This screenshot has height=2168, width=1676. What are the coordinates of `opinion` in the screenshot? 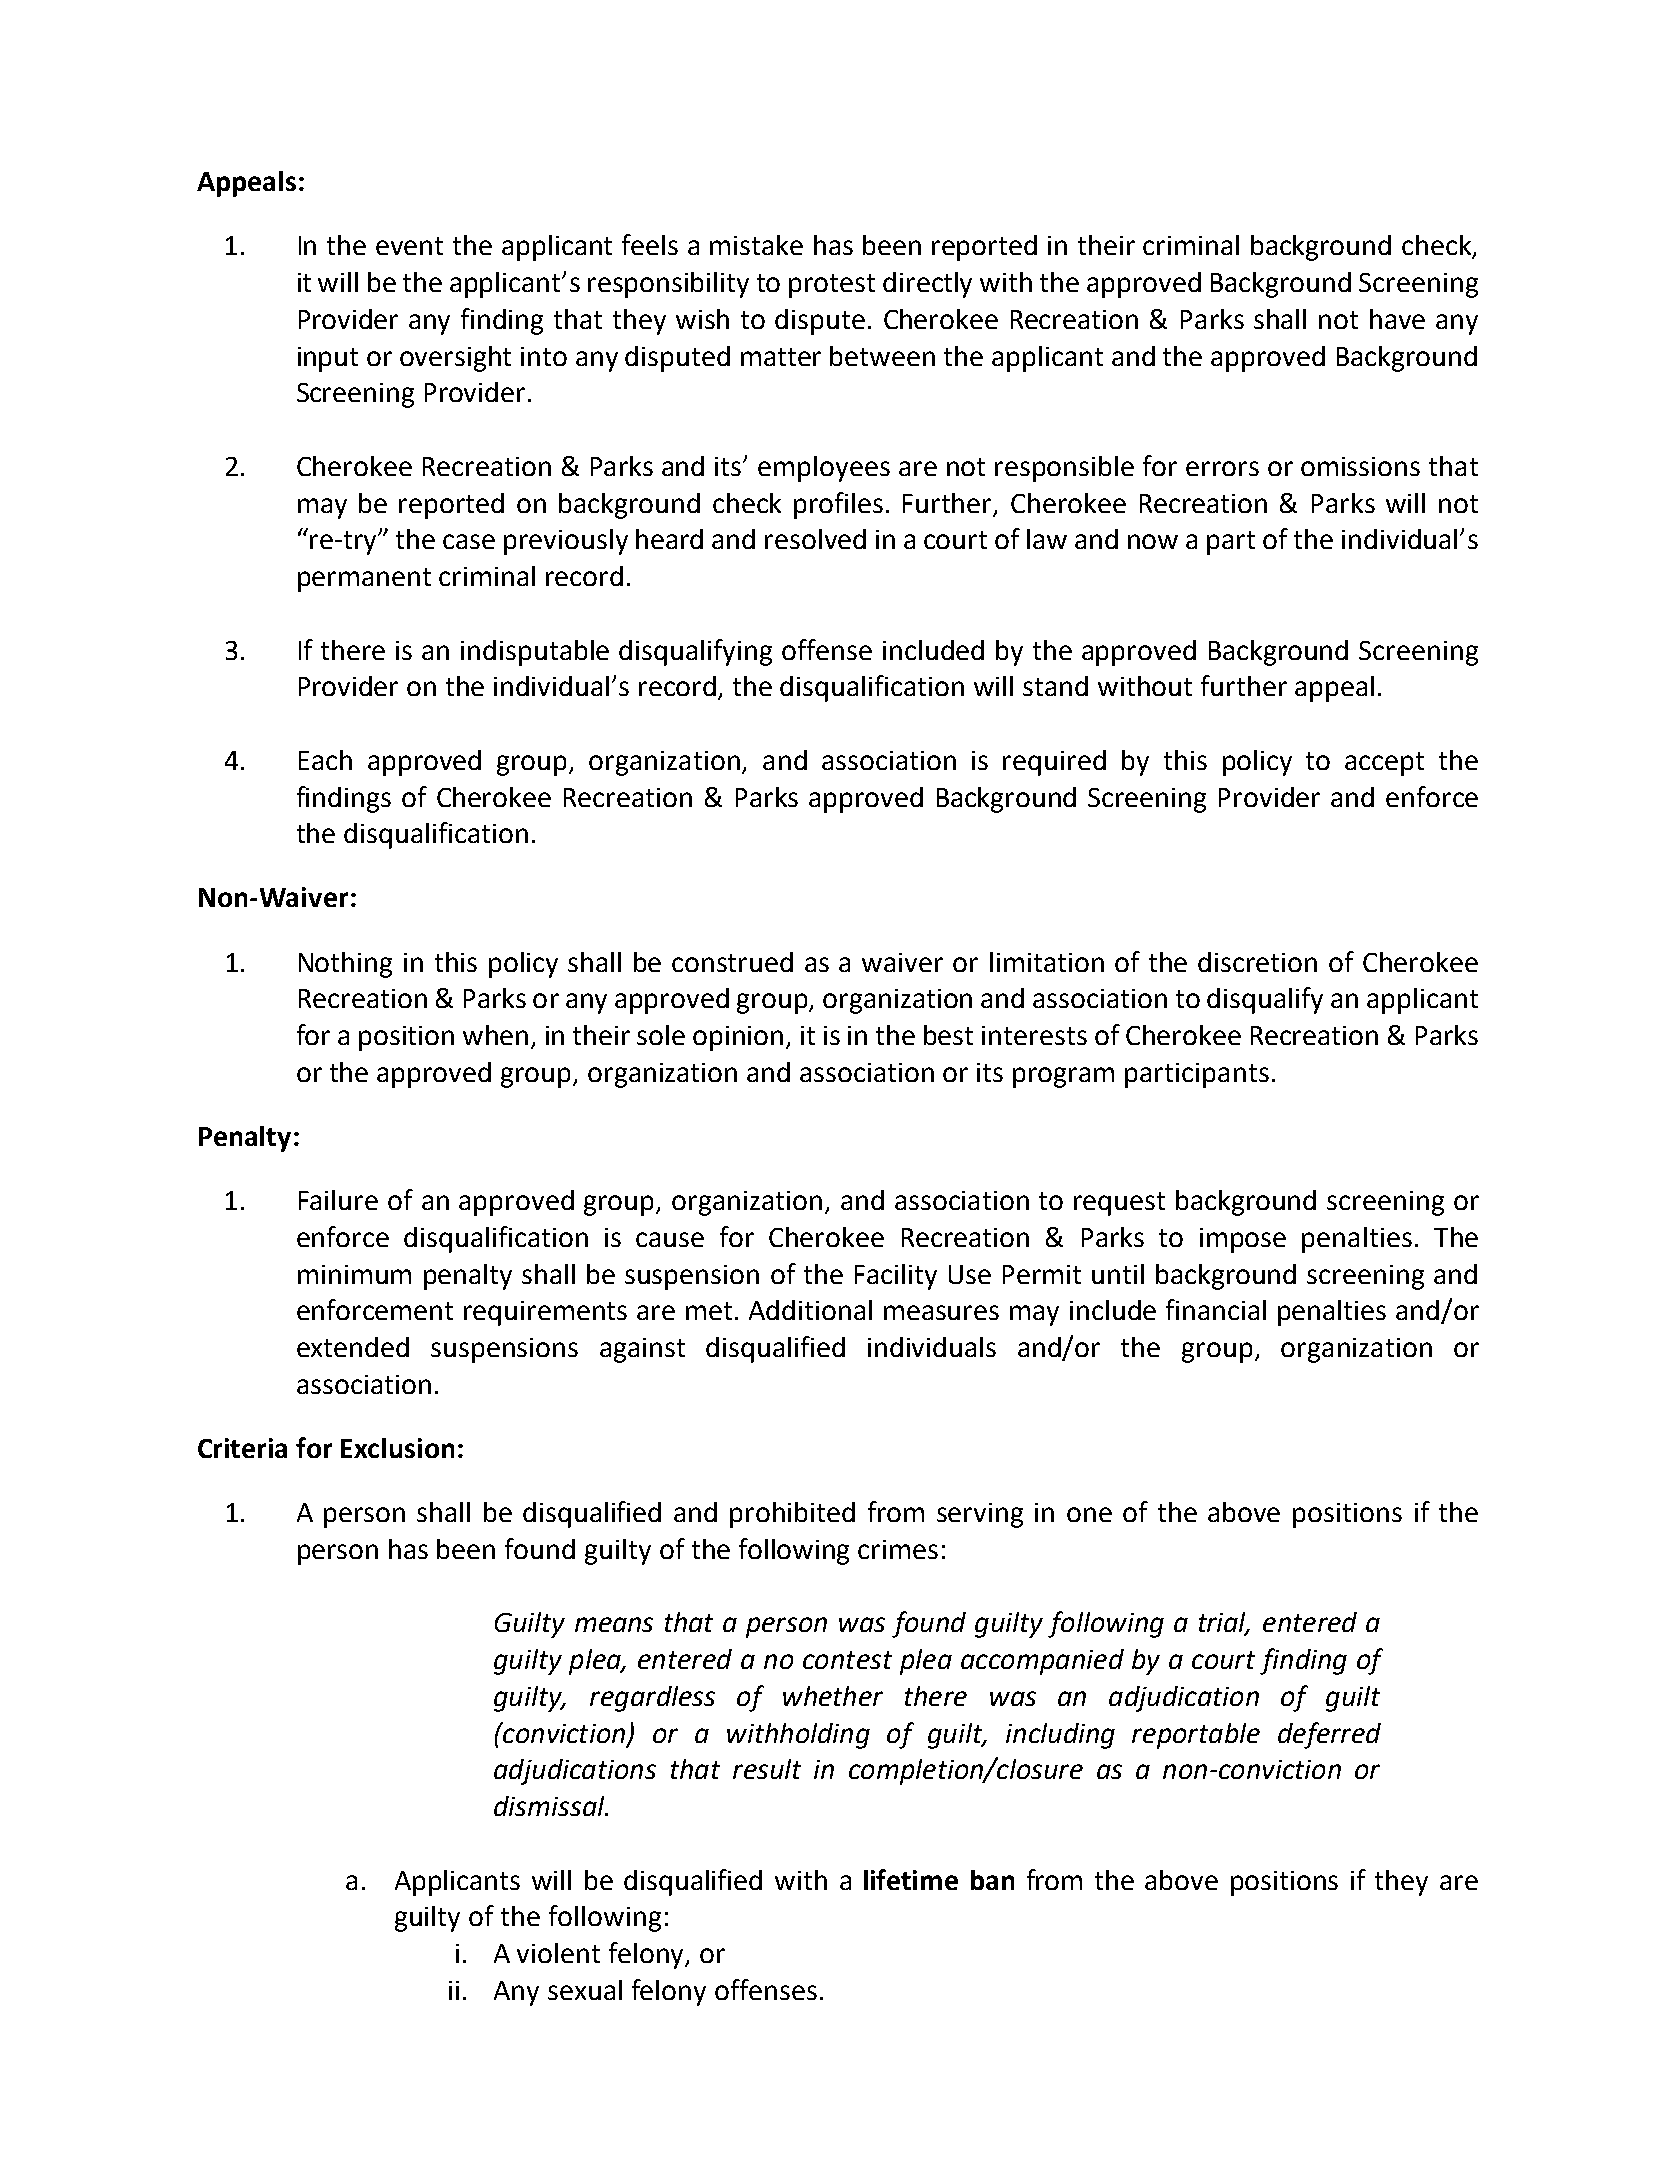 It's located at (740, 1038).
